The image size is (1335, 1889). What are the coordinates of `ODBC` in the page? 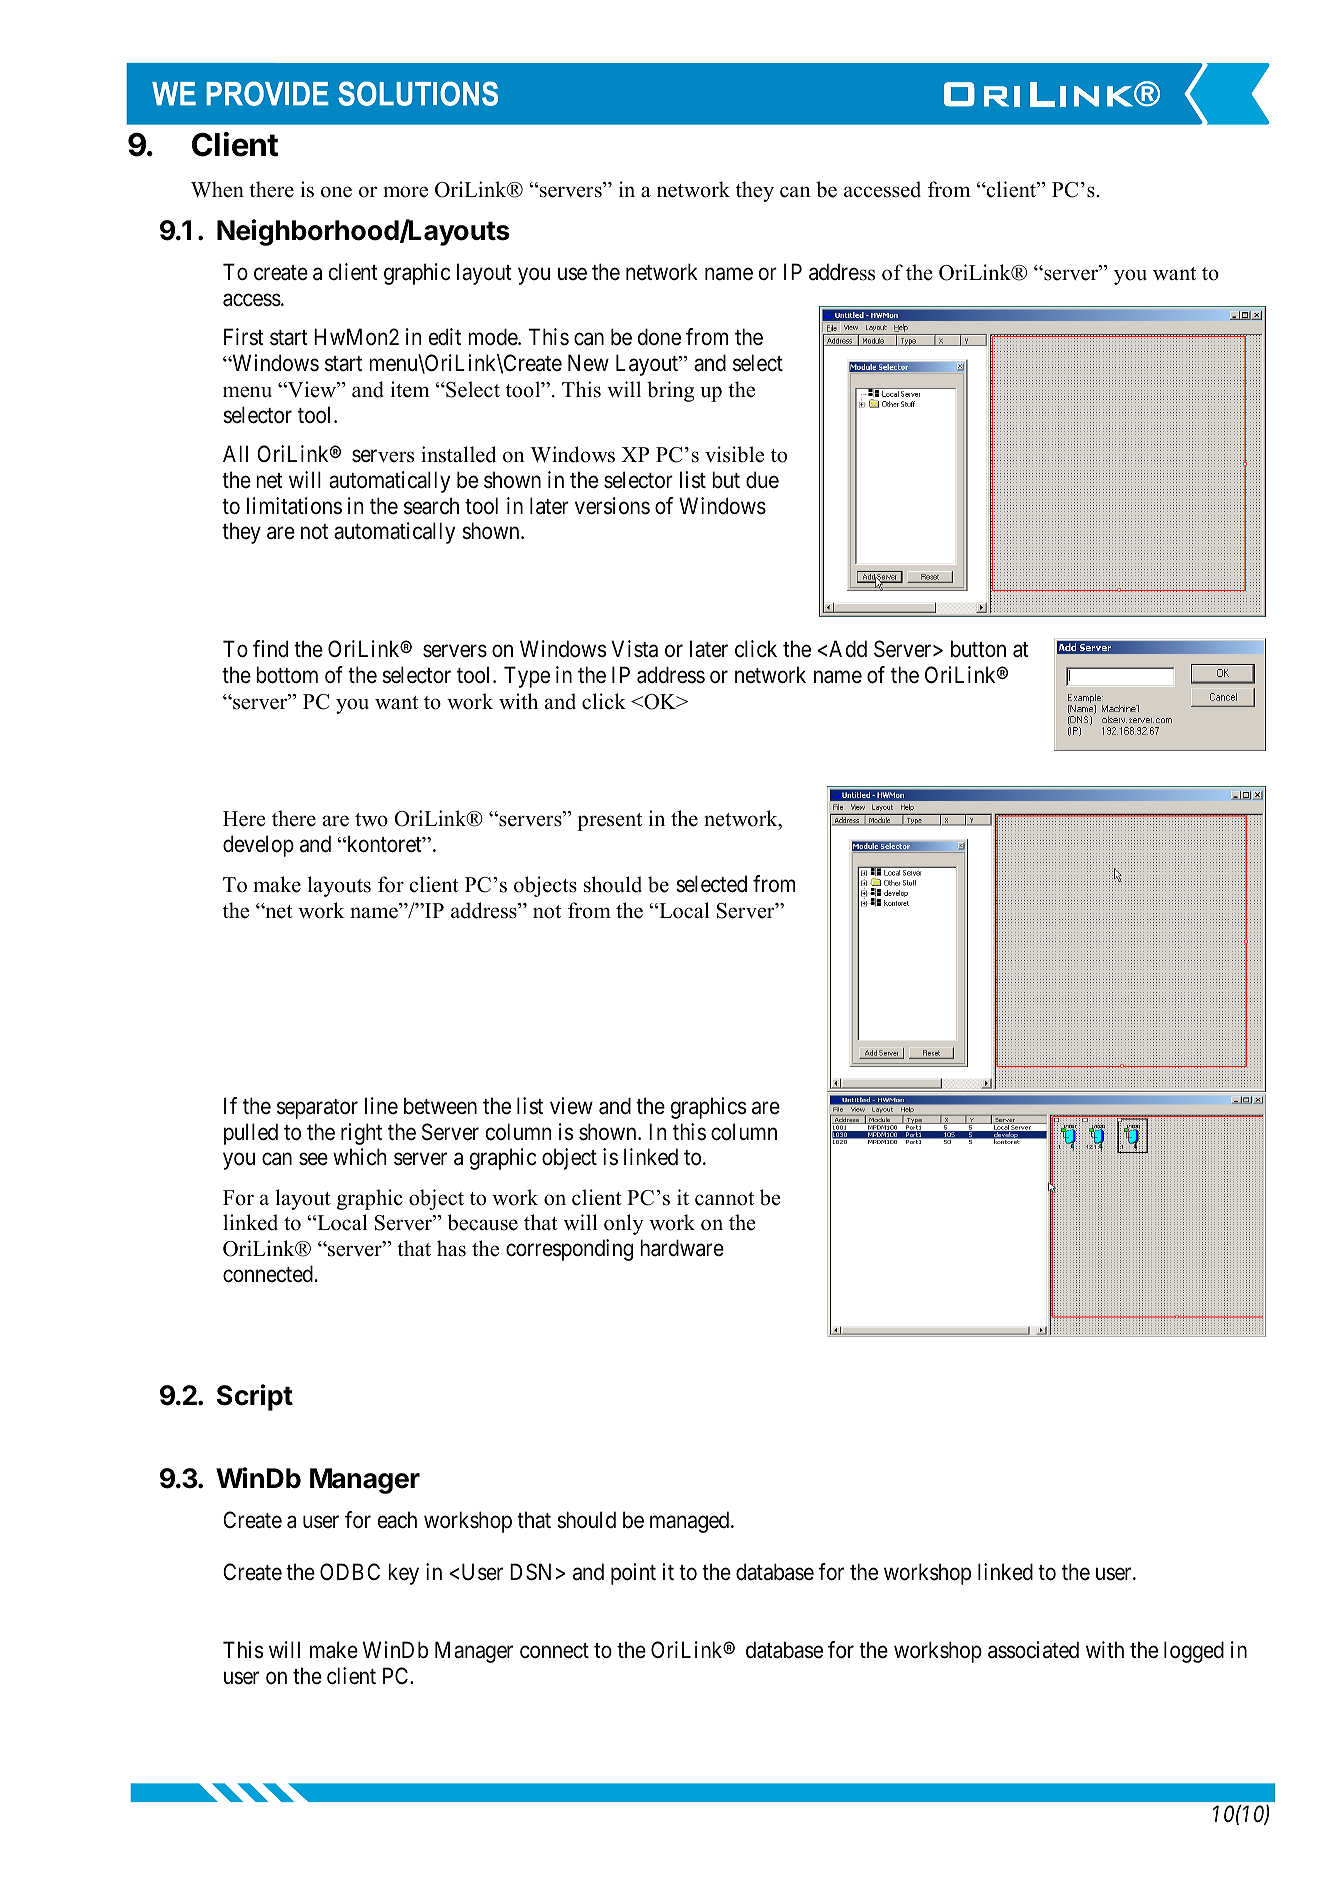 It's located at (350, 1571).
